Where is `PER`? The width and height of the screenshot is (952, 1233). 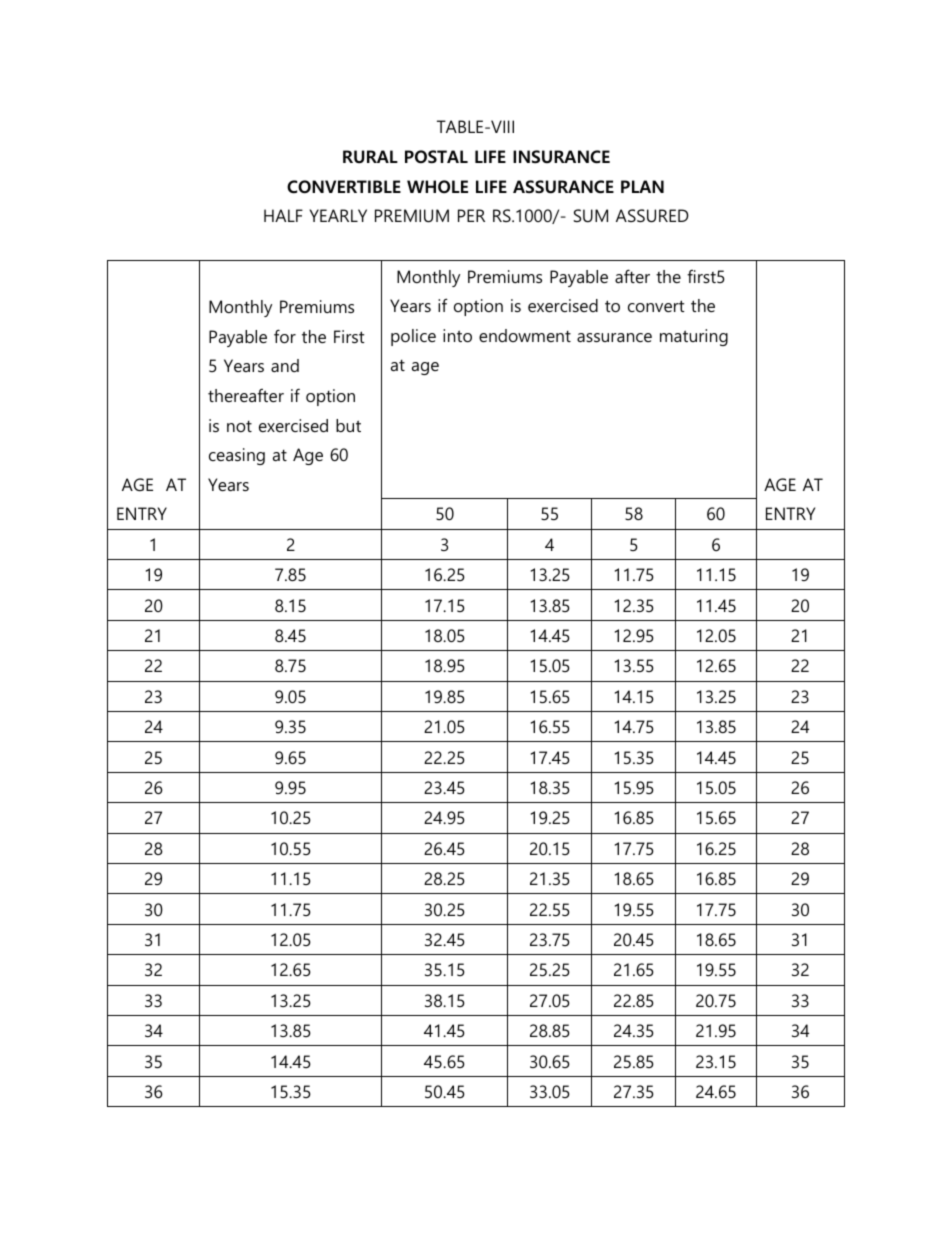
PER is located at coordinates (471, 215).
